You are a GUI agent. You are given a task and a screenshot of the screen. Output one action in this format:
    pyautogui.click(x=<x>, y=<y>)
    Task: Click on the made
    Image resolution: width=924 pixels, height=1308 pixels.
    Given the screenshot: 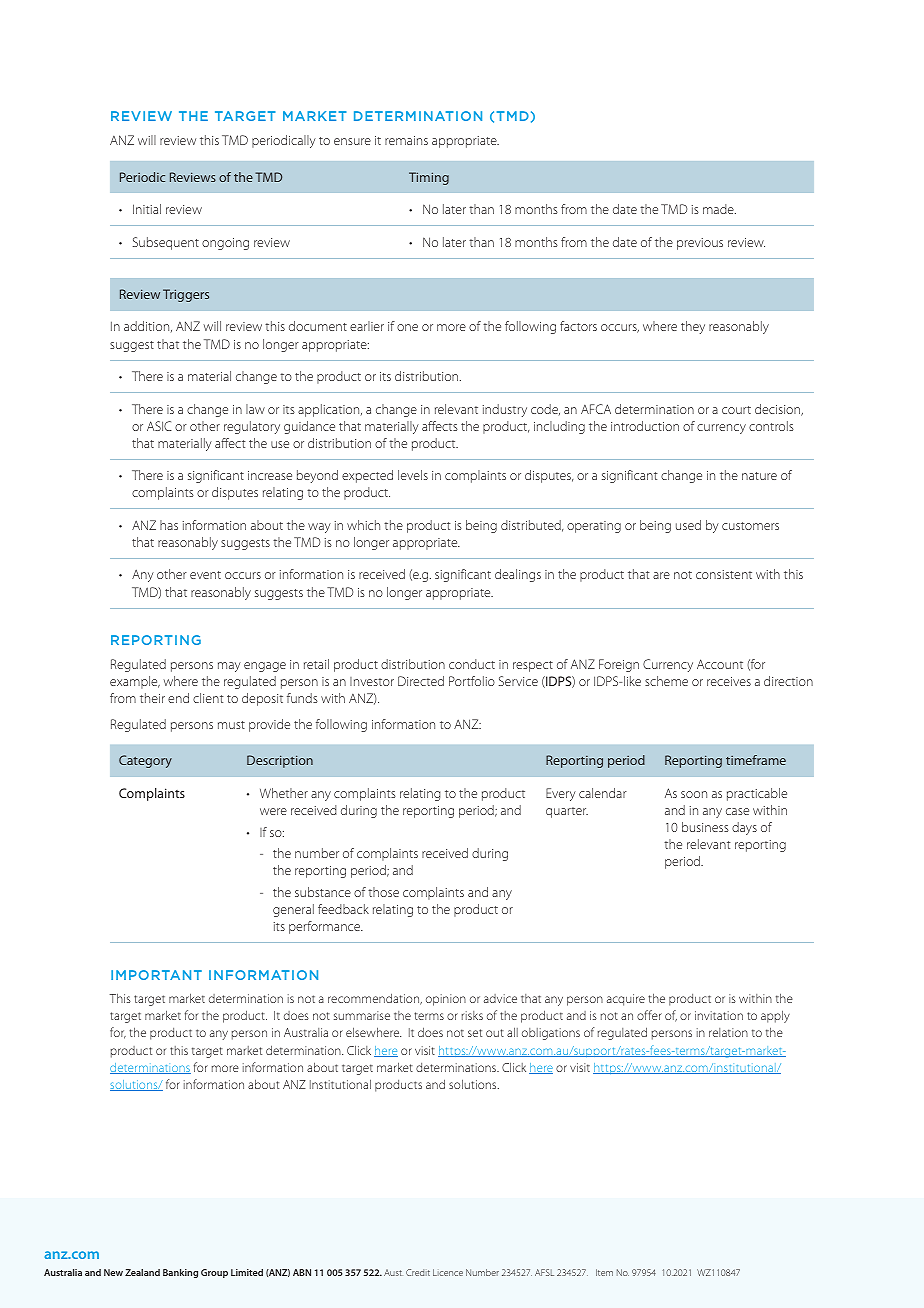 What is the action you would take?
    pyautogui.click(x=719, y=209)
